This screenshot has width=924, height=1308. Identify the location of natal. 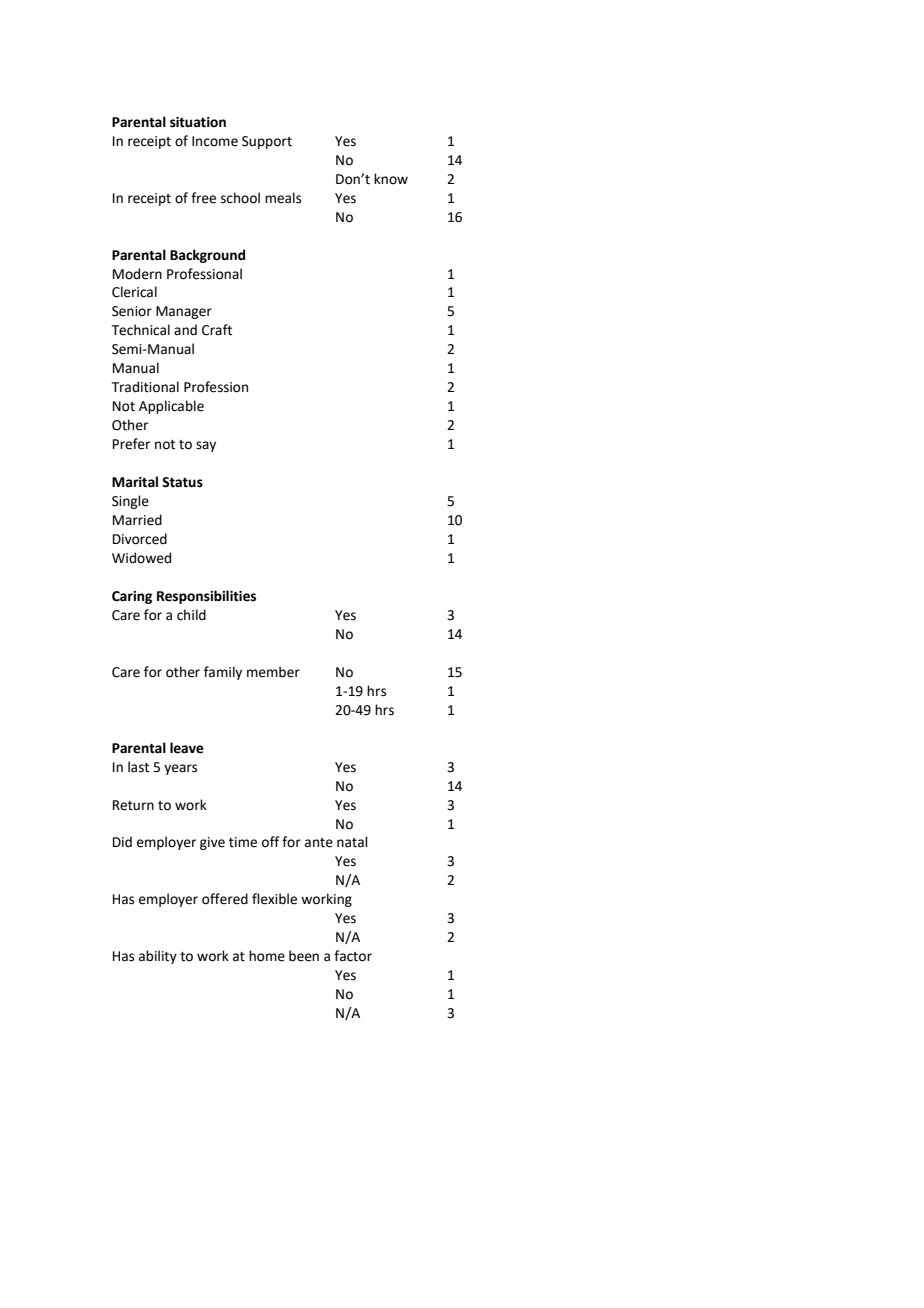
(352, 842).
